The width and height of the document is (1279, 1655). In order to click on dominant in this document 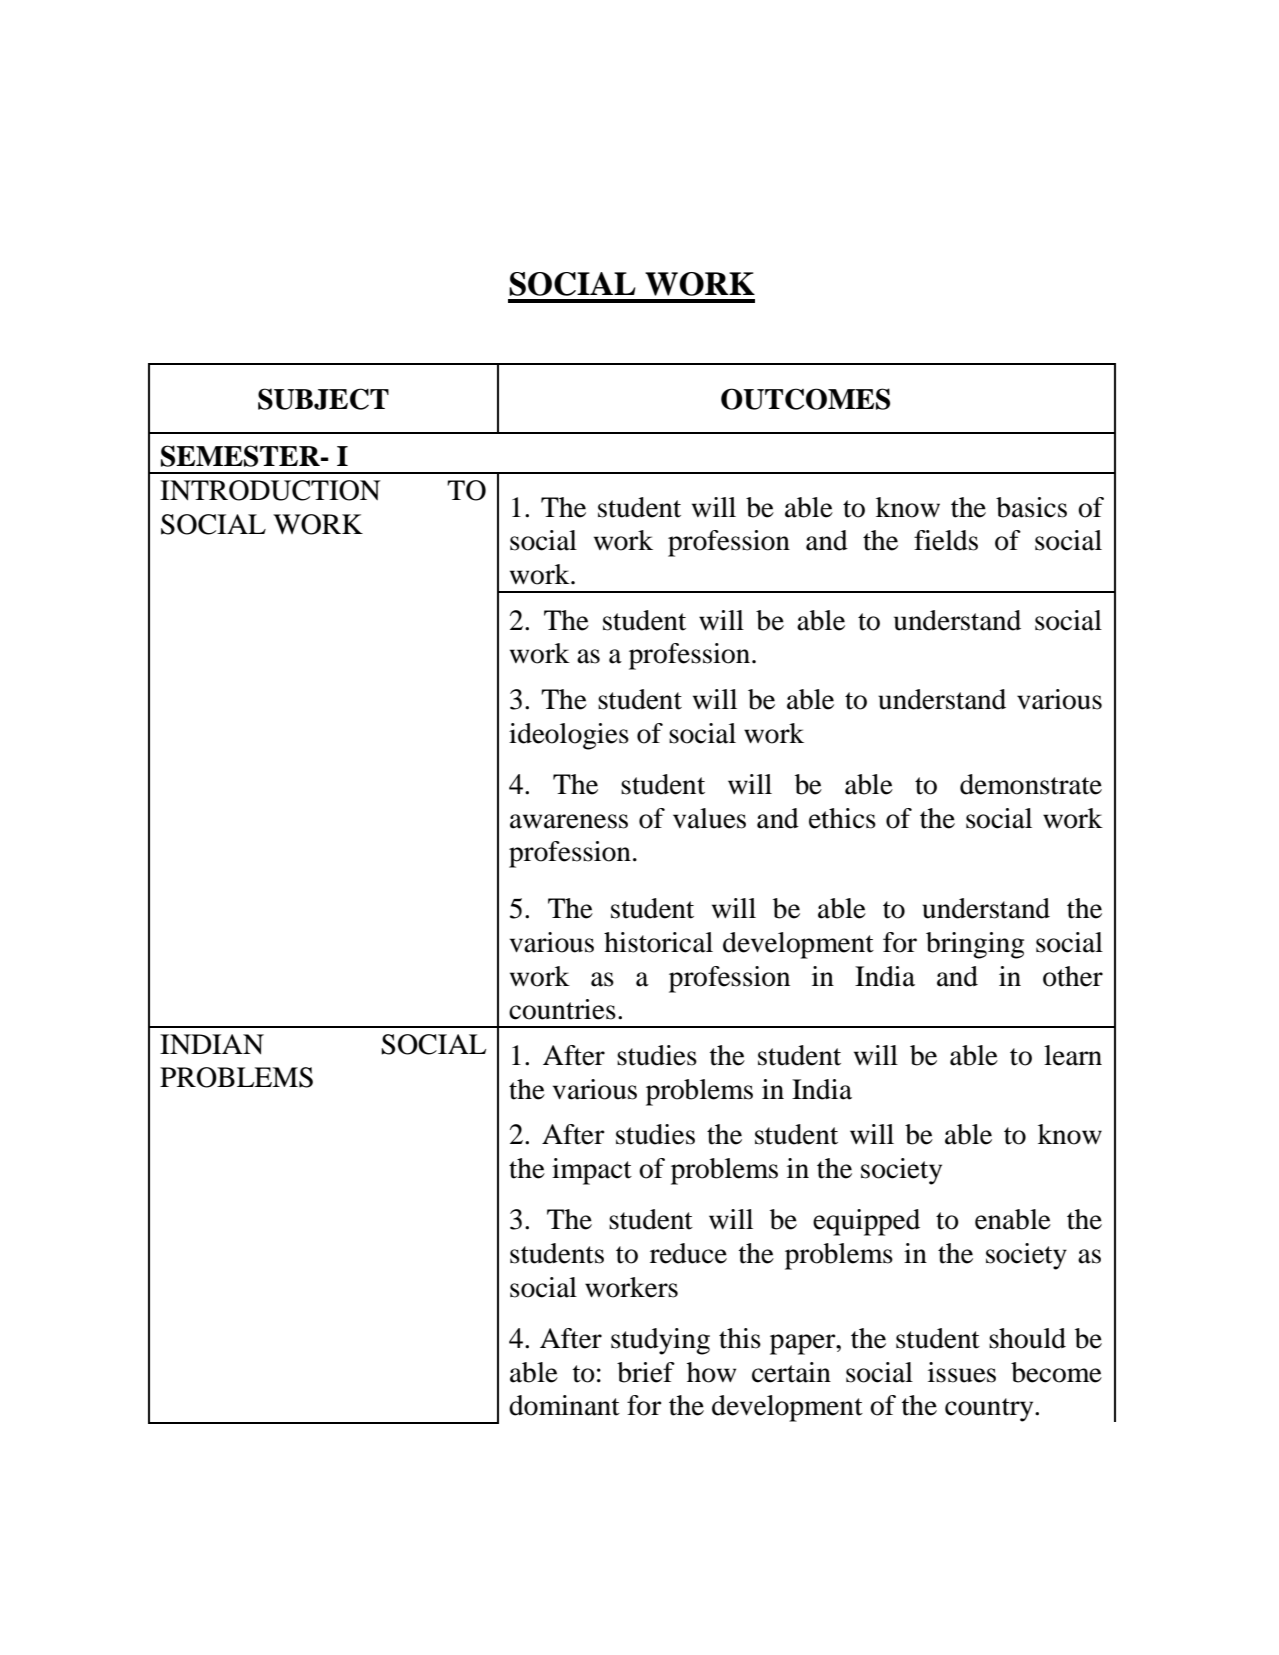, I will do `click(564, 1405)`.
